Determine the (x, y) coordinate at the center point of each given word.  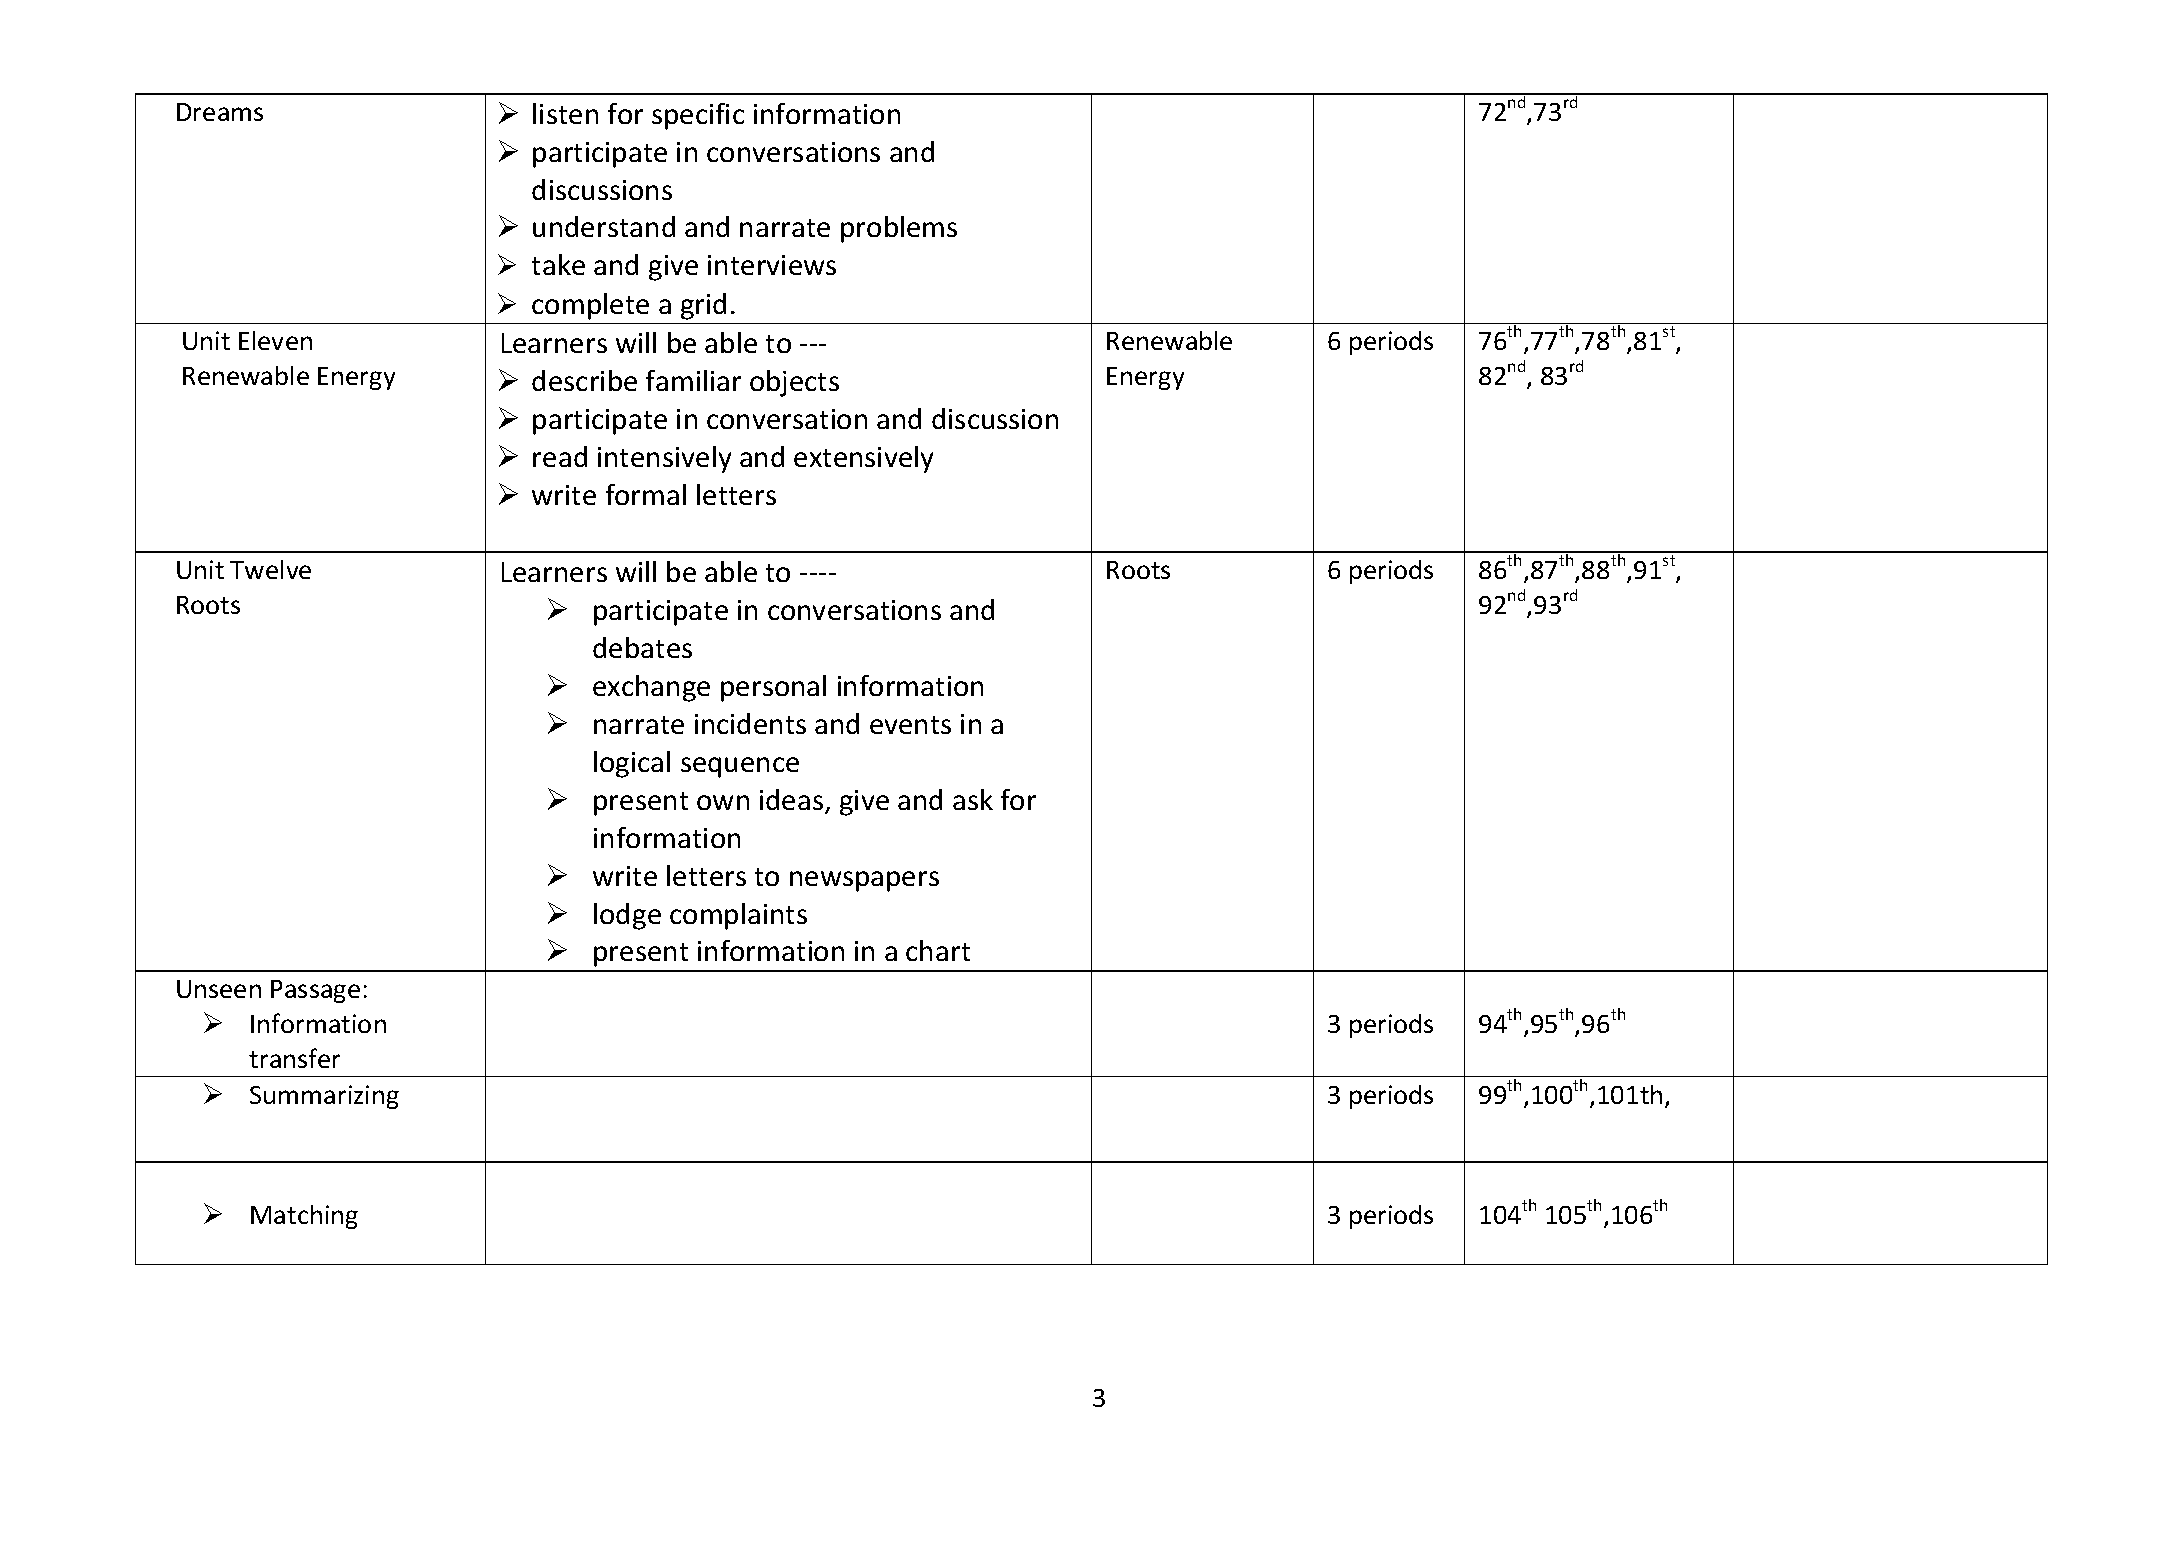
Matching (304, 1217)
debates (642, 647)
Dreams (220, 112)
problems (899, 229)
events (910, 725)
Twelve (270, 569)
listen (565, 113)
